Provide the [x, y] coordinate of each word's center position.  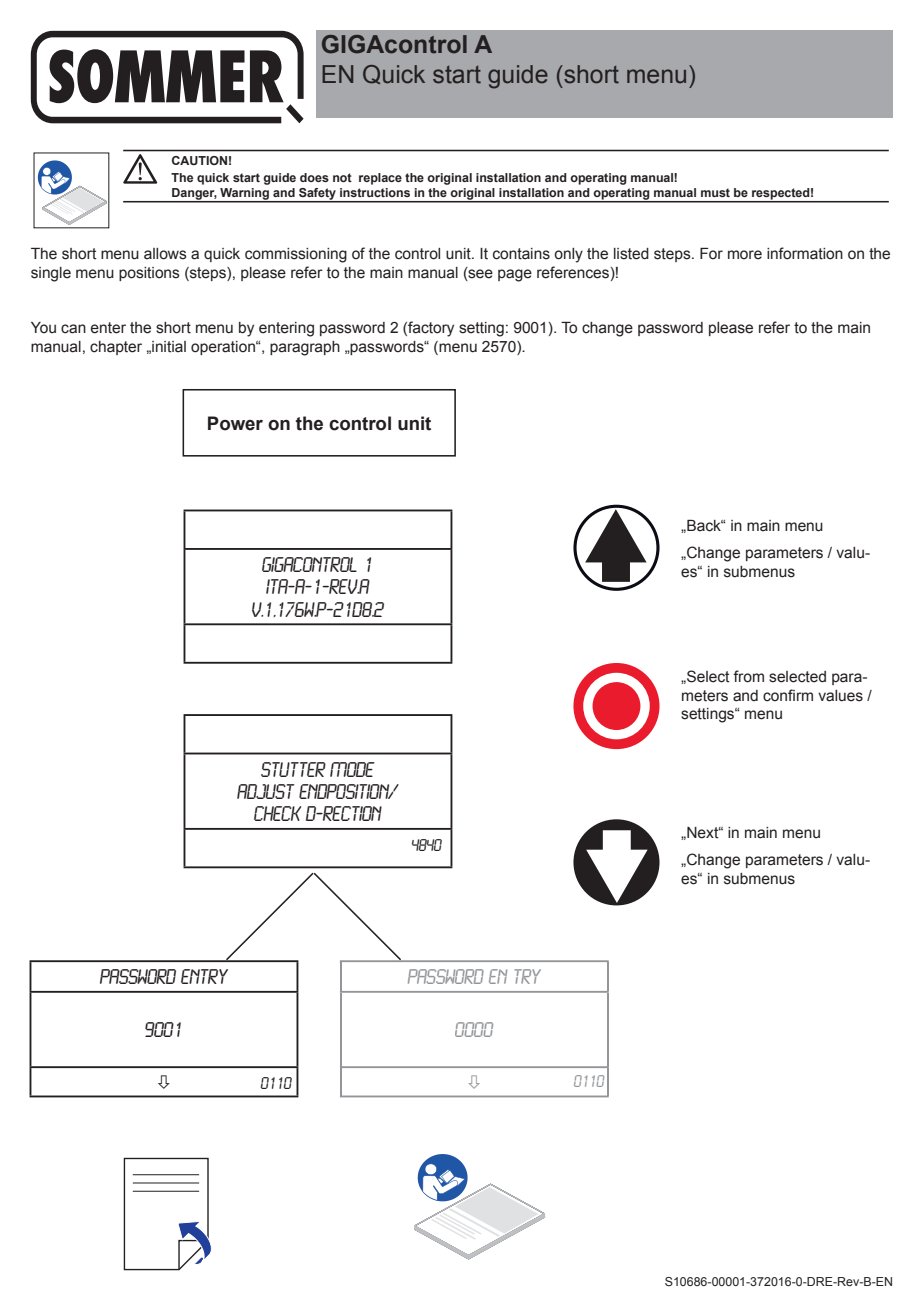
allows [165, 254]
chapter [116, 348]
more [745, 255]
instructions [375, 192]
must [715, 192]
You [43, 328]
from [748, 676]
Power [235, 423]
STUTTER [293, 769]
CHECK [277, 813]
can [73, 329]
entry [204, 976]
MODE [352, 769]
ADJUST [266, 791]
